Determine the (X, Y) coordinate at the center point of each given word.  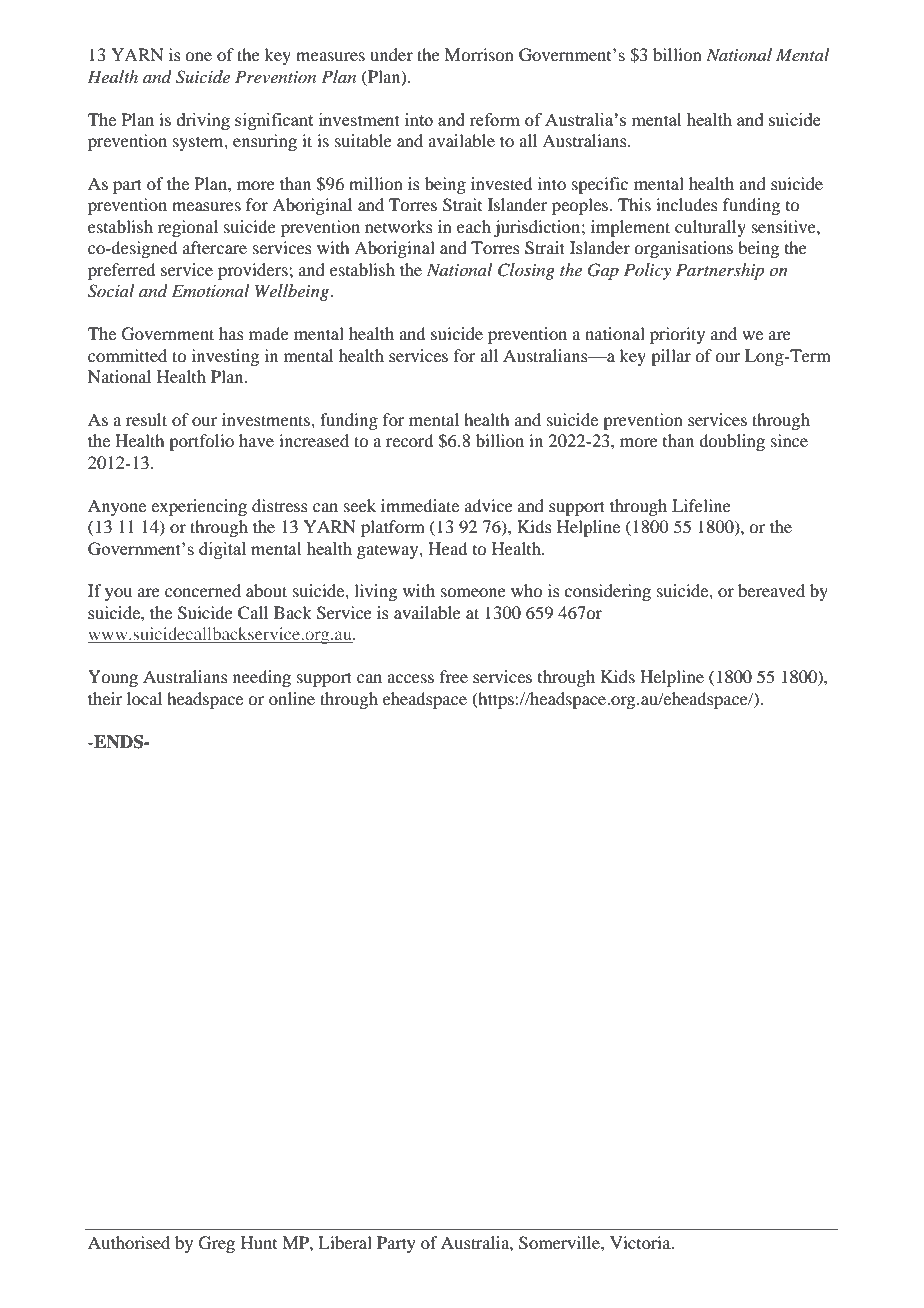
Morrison (479, 54)
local (144, 698)
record (409, 440)
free (454, 676)
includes (687, 204)
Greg (217, 1244)
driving (203, 121)
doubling (732, 442)
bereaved (771, 590)
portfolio (201, 442)
